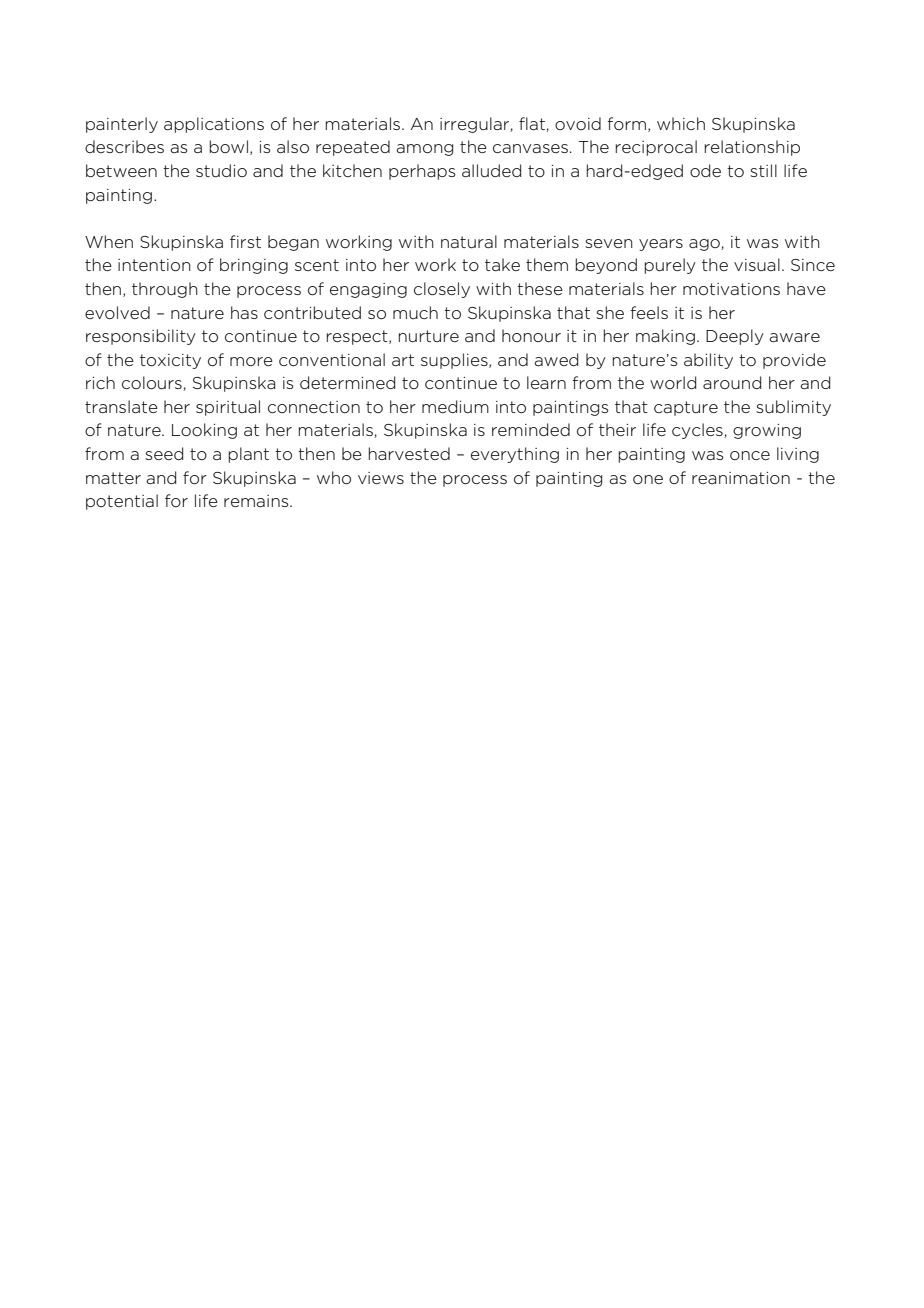 This screenshot has width=924, height=1308. What do you see at coordinates (735, 337) in the screenshot?
I see `Deeply` at bounding box center [735, 337].
